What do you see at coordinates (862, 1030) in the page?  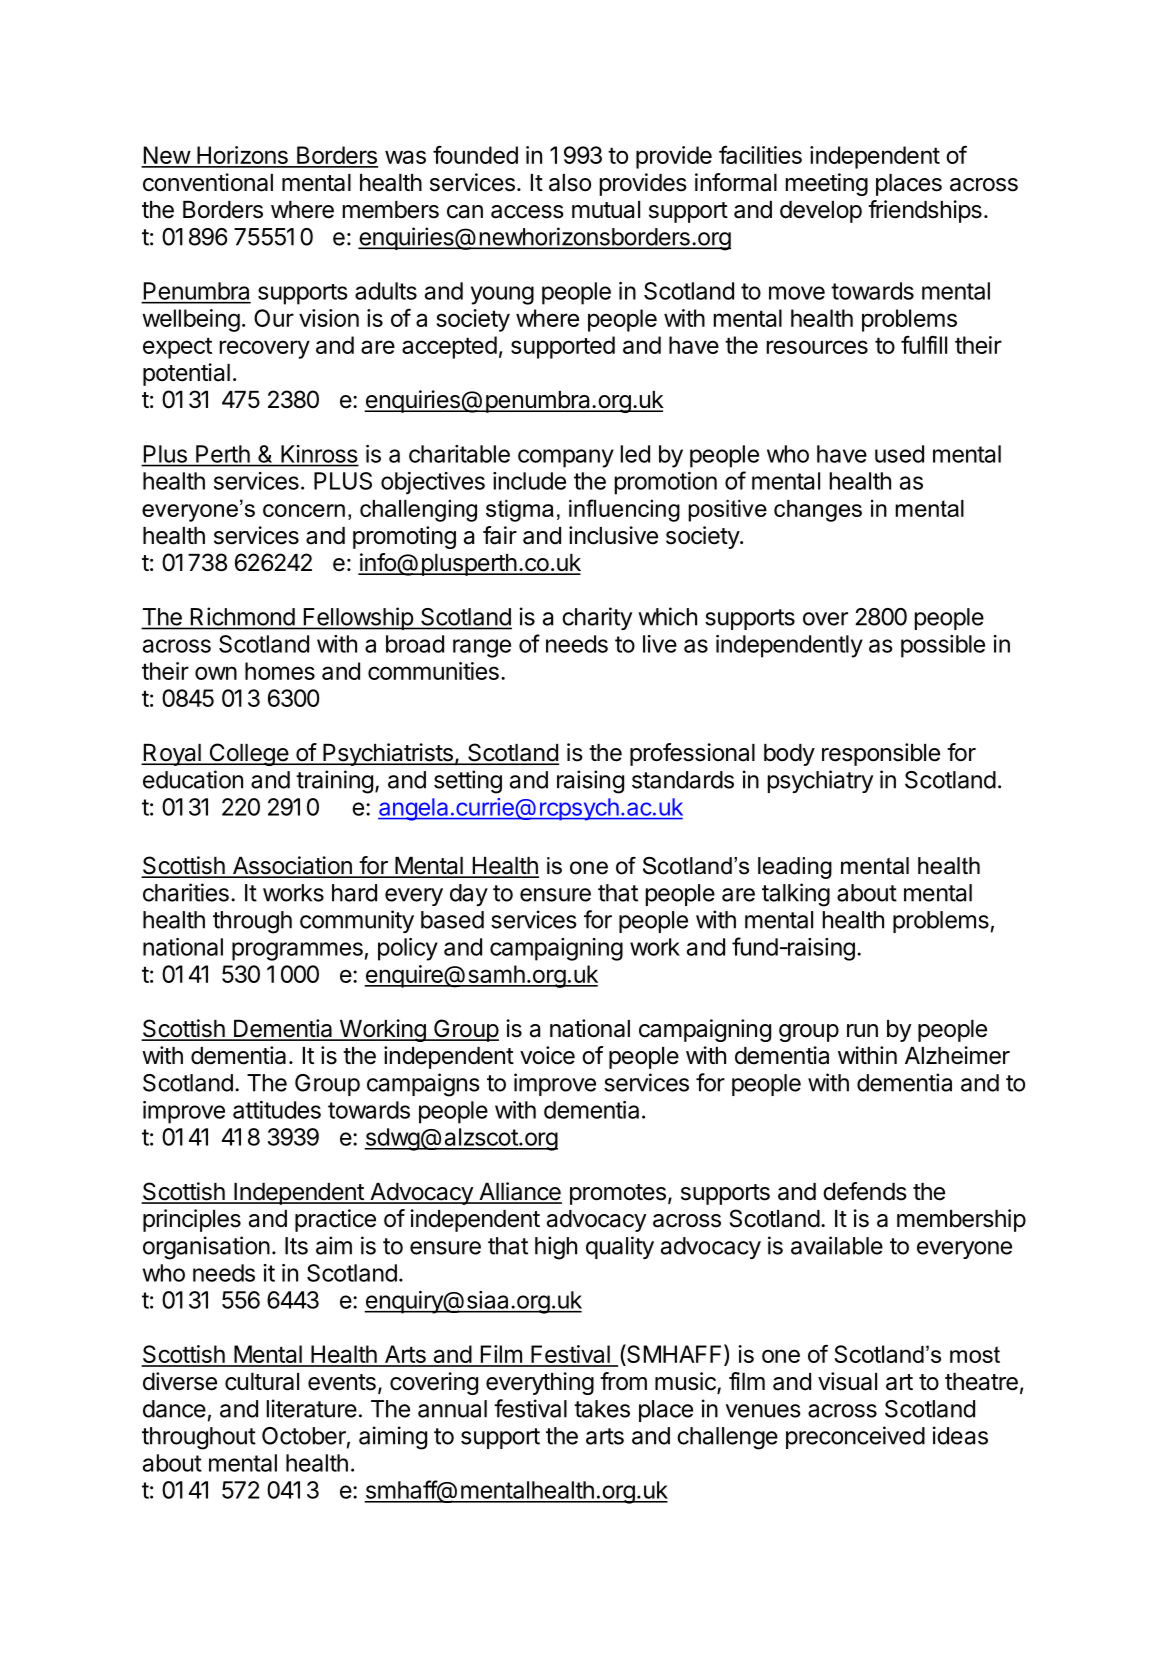 I see `run` at bounding box center [862, 1030].
